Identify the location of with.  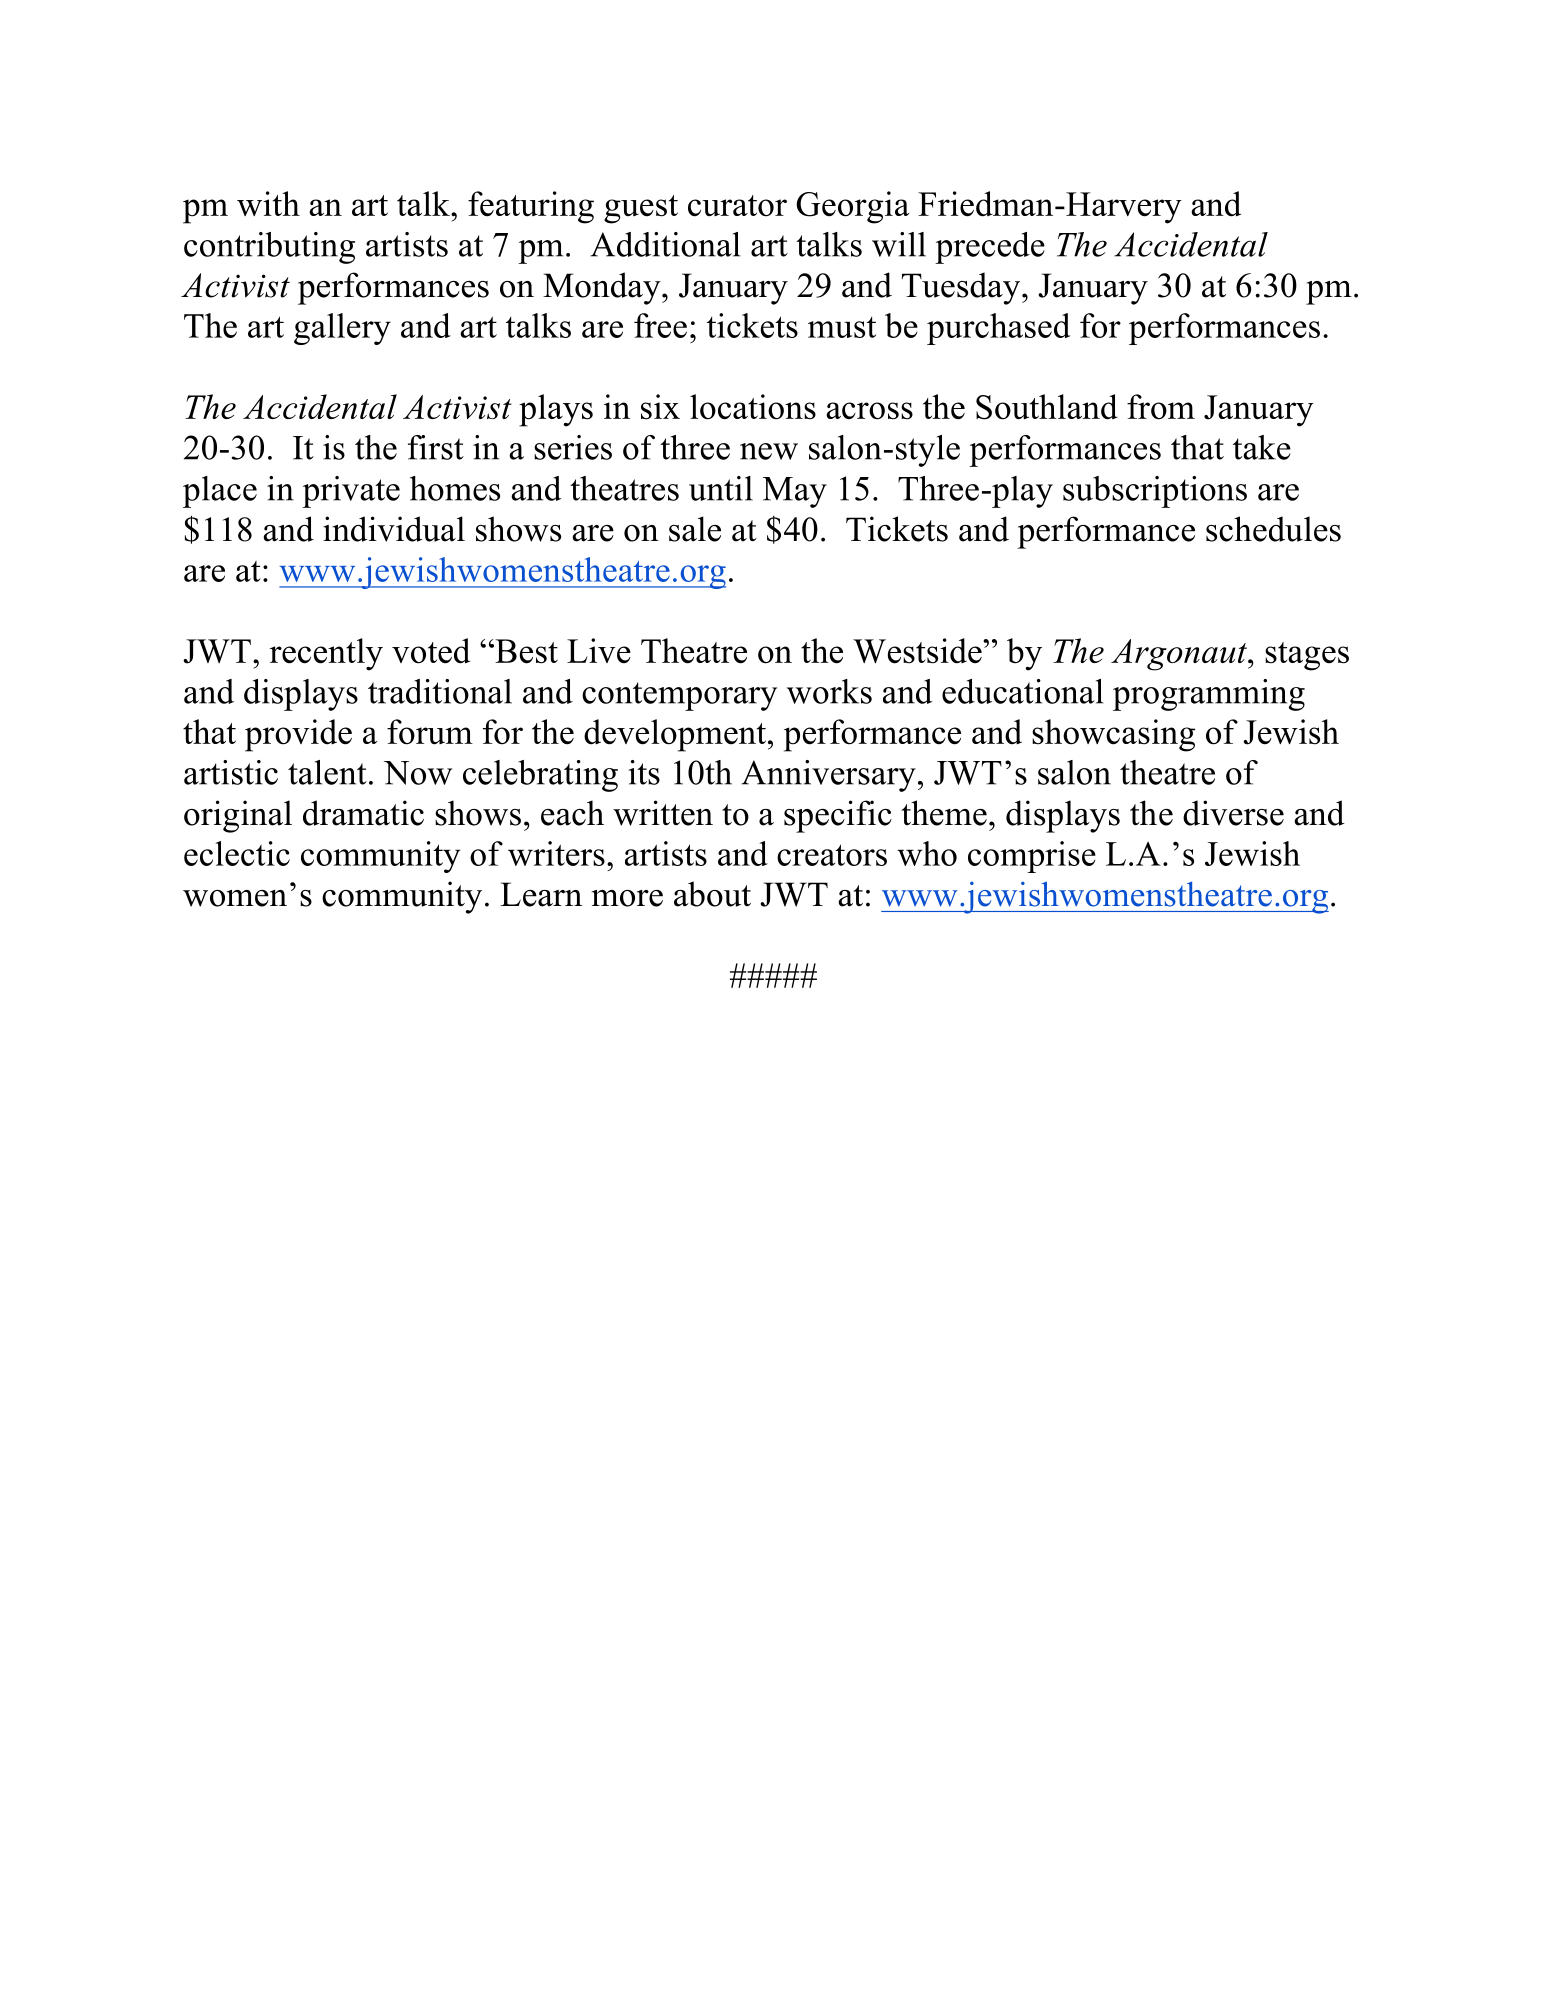
(268, 203).
